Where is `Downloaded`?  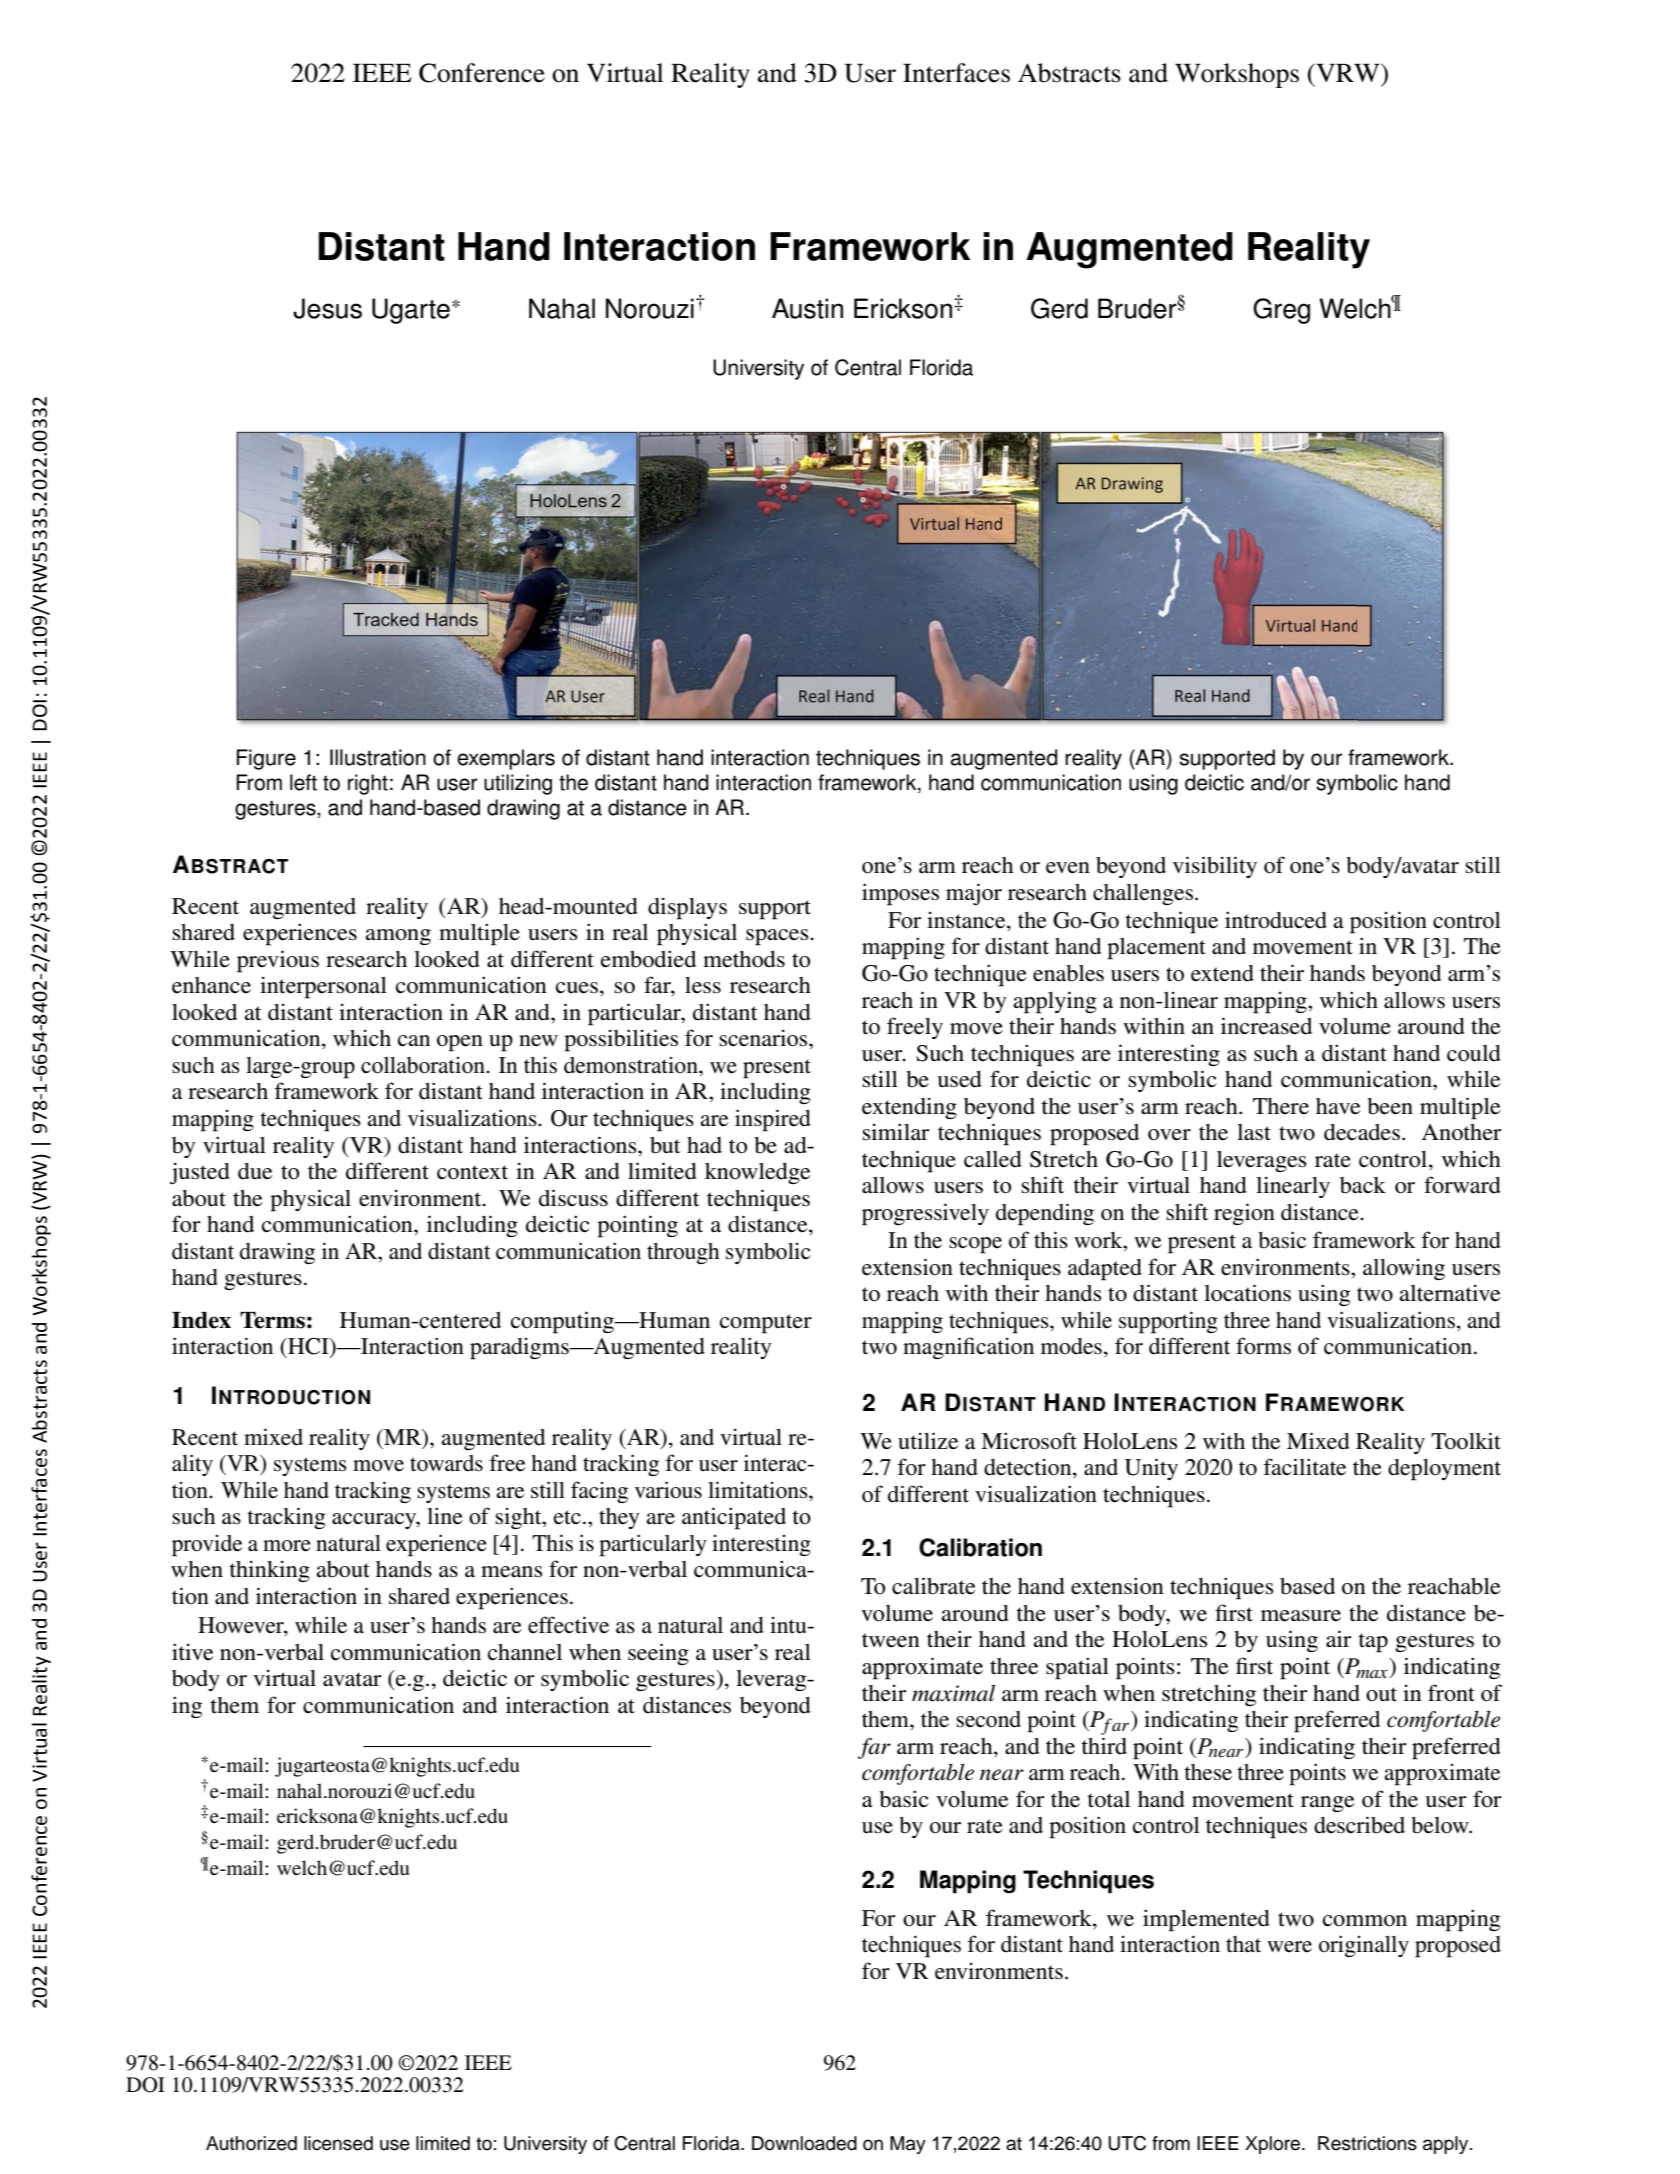 Downloaded is located at coordinates (804, 2143).
